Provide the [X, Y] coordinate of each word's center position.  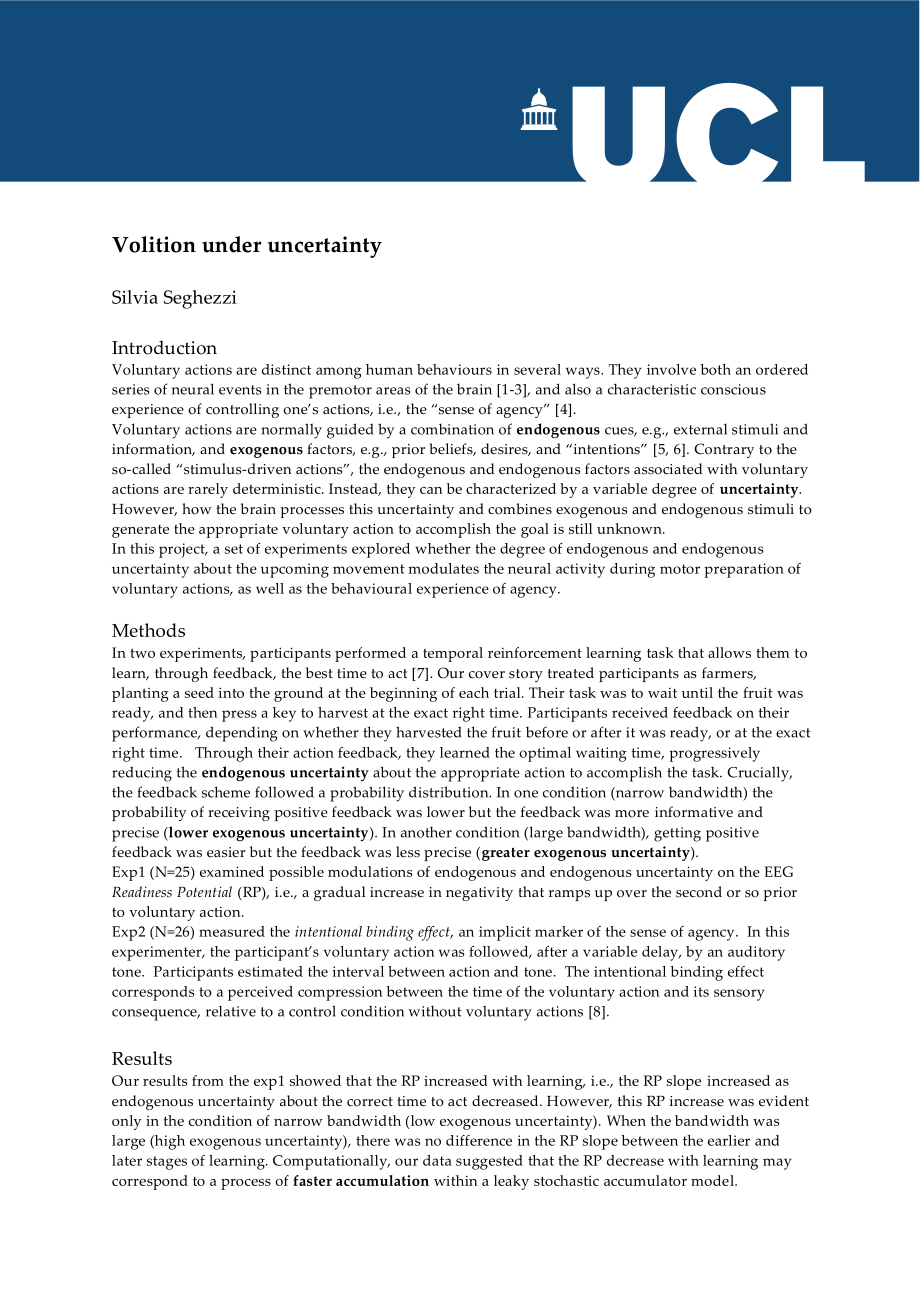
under [231, 244]
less [408, 852]
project [183, 550]
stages [167, 1163]
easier [226, 852]
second [699, 892]
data [437, 1160]
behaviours [454, 369]
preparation [744, 570]
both [716, 369]
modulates [443, 568]
